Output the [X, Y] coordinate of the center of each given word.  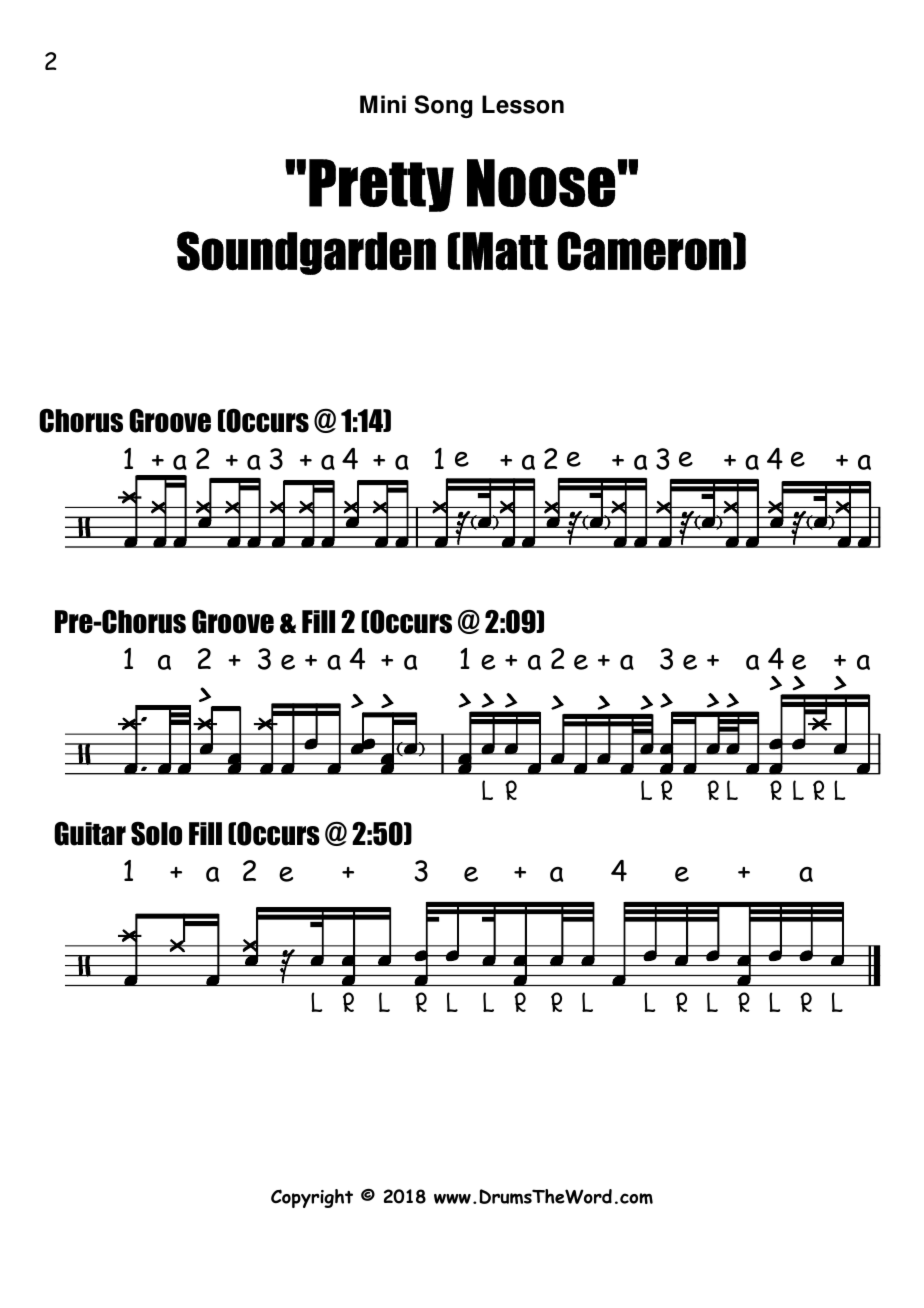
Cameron [644, 251]
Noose [541, 183]
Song [444, 106]
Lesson [523, 104]
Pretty [381, 185]
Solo [156, 833]
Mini [383, 104]
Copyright [312, 1198]
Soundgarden [306, 253]
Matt [505, 251]
